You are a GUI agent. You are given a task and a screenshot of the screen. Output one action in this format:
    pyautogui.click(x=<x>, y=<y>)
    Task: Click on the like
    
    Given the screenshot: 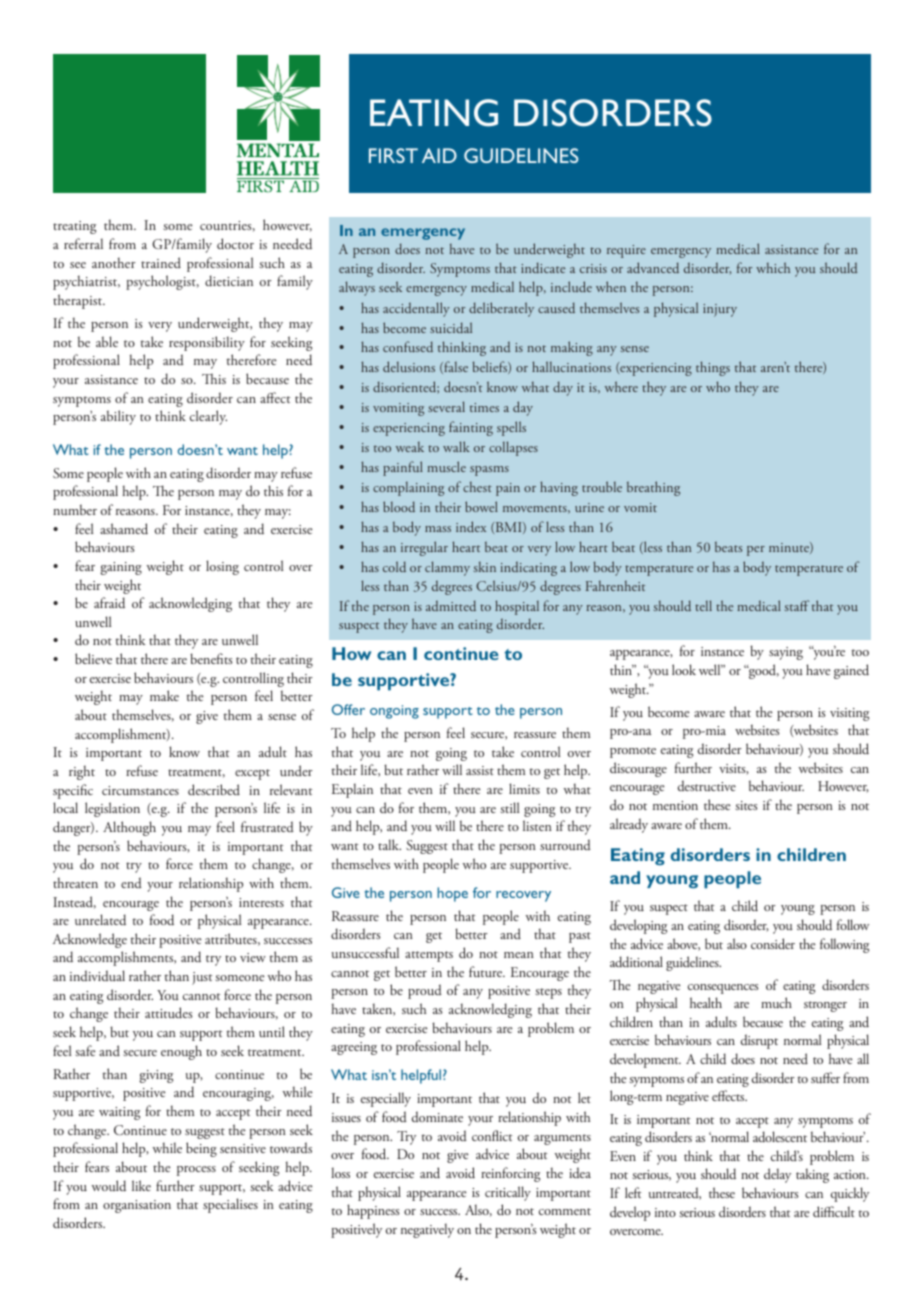 What is the action you would take?
    pyautogui.click(x=141, y=1185)
